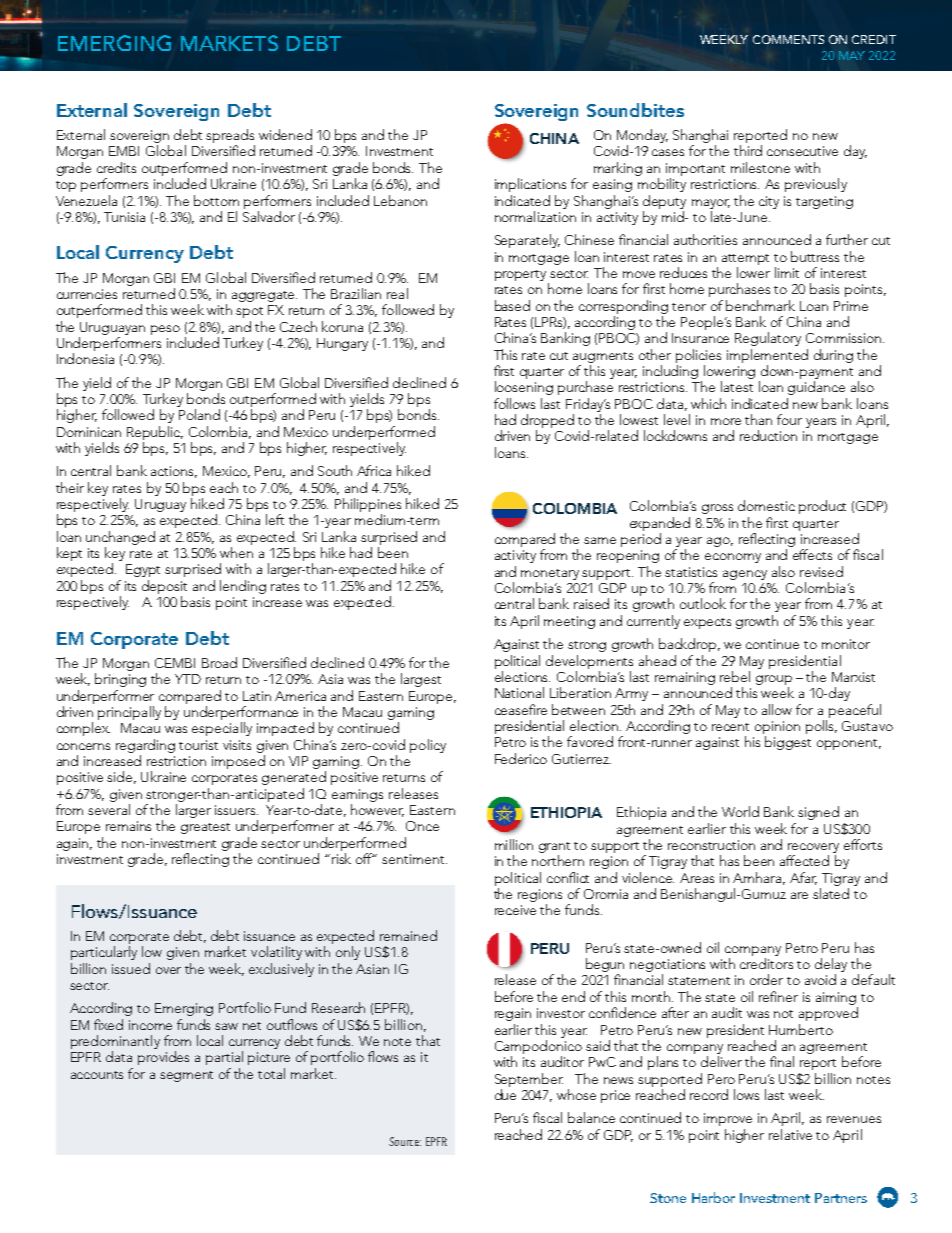 The height and width of the document is (1233, 952). Describe the element at coordinates (803, 878) in the document. I see `Afar` at that location.
